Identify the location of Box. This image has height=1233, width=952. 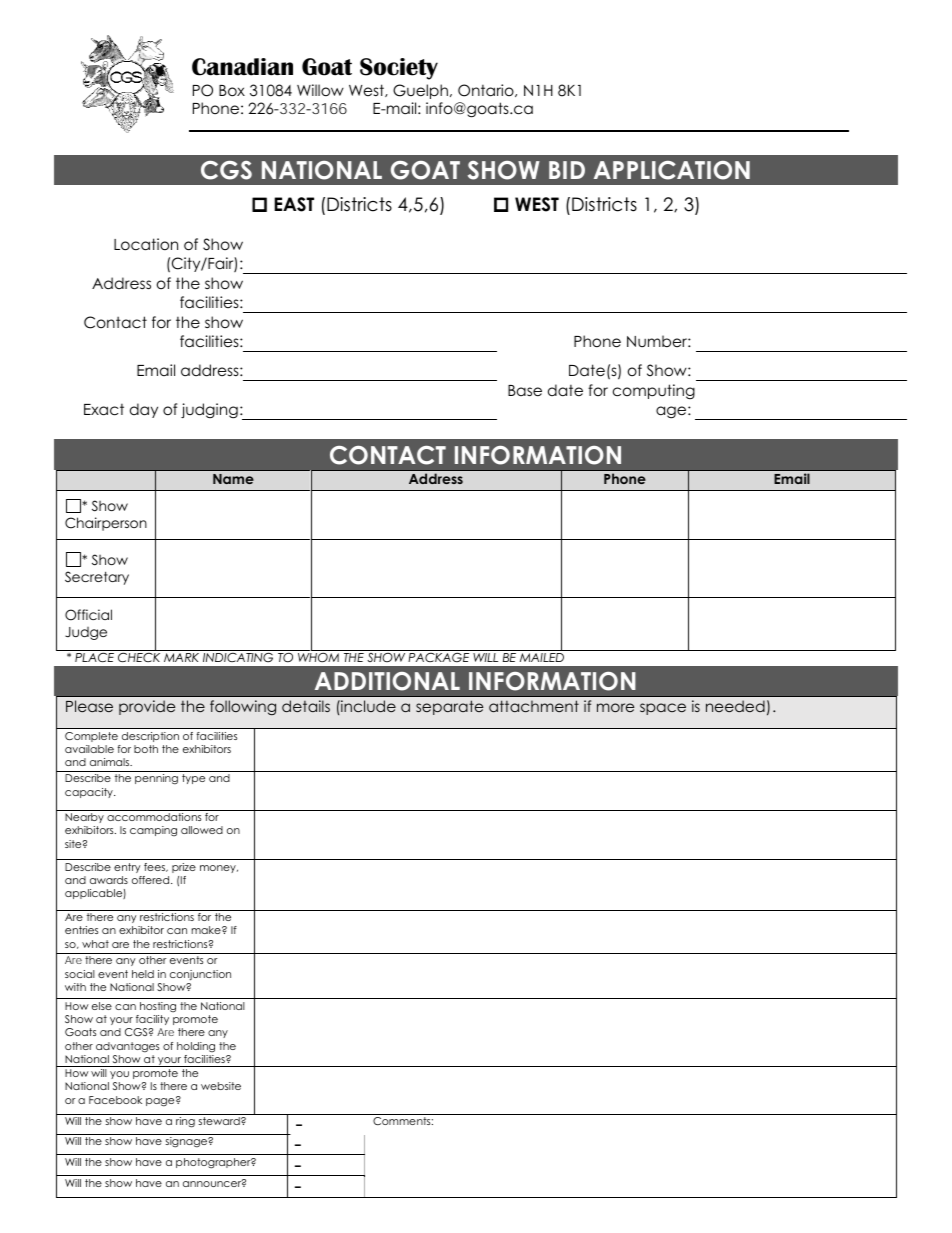
(232, 91).
